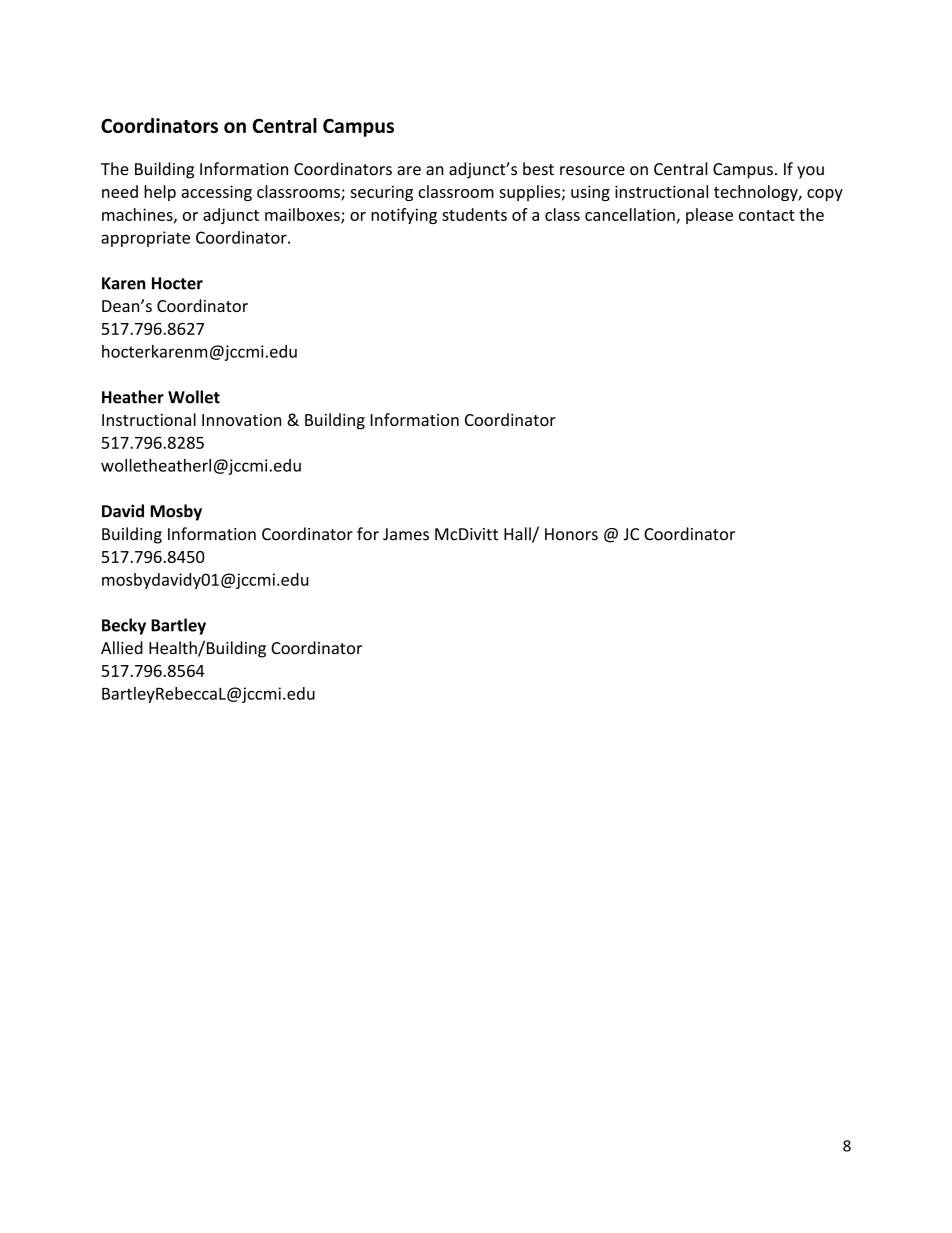 Image resolution: width=952 pixels, height=1233 pixels. Describe the element at coordinates (124, 626) in the page. I see `Becky` at that location.
